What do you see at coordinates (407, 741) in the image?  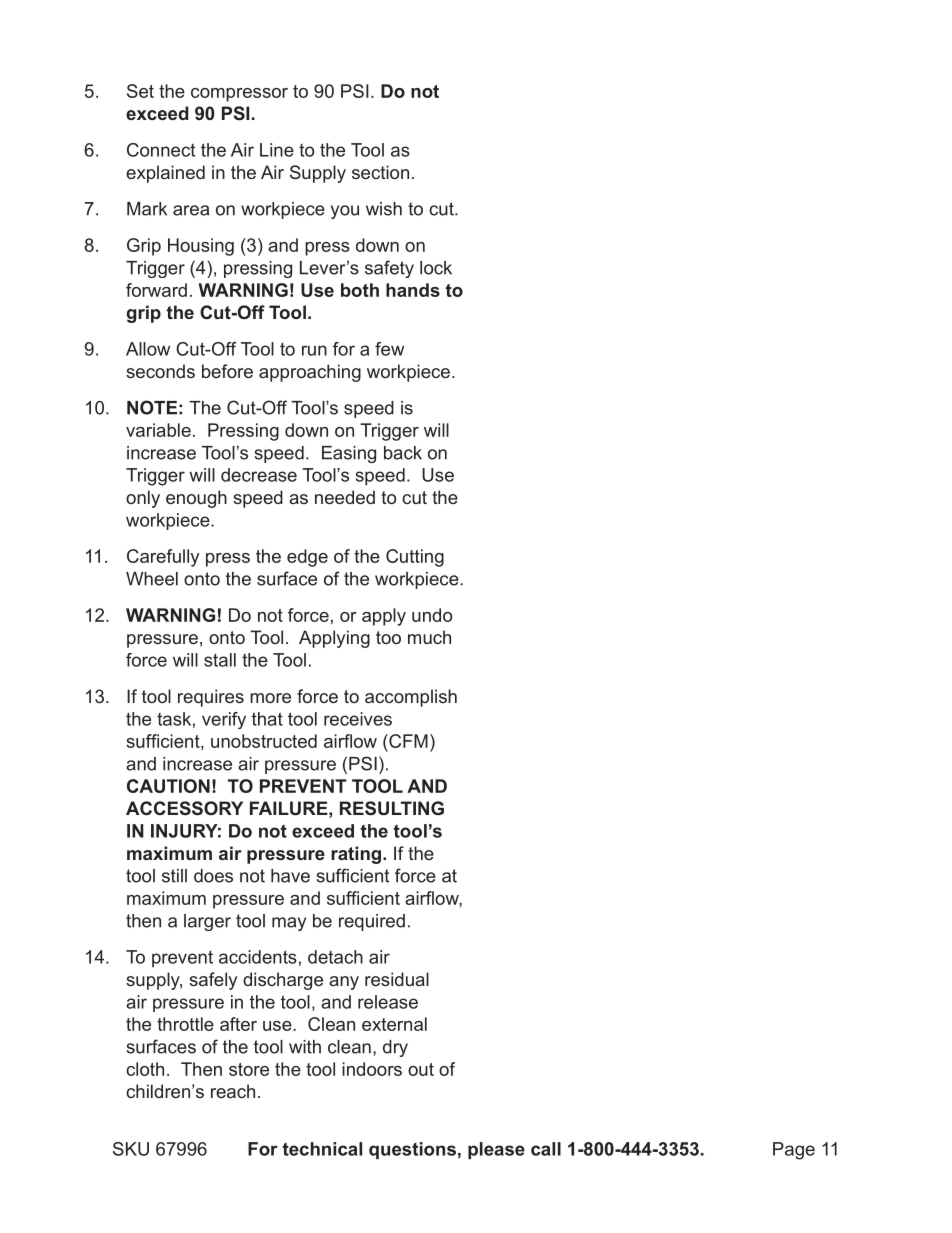 I see `CFM` at bounding box center [407, 741].
